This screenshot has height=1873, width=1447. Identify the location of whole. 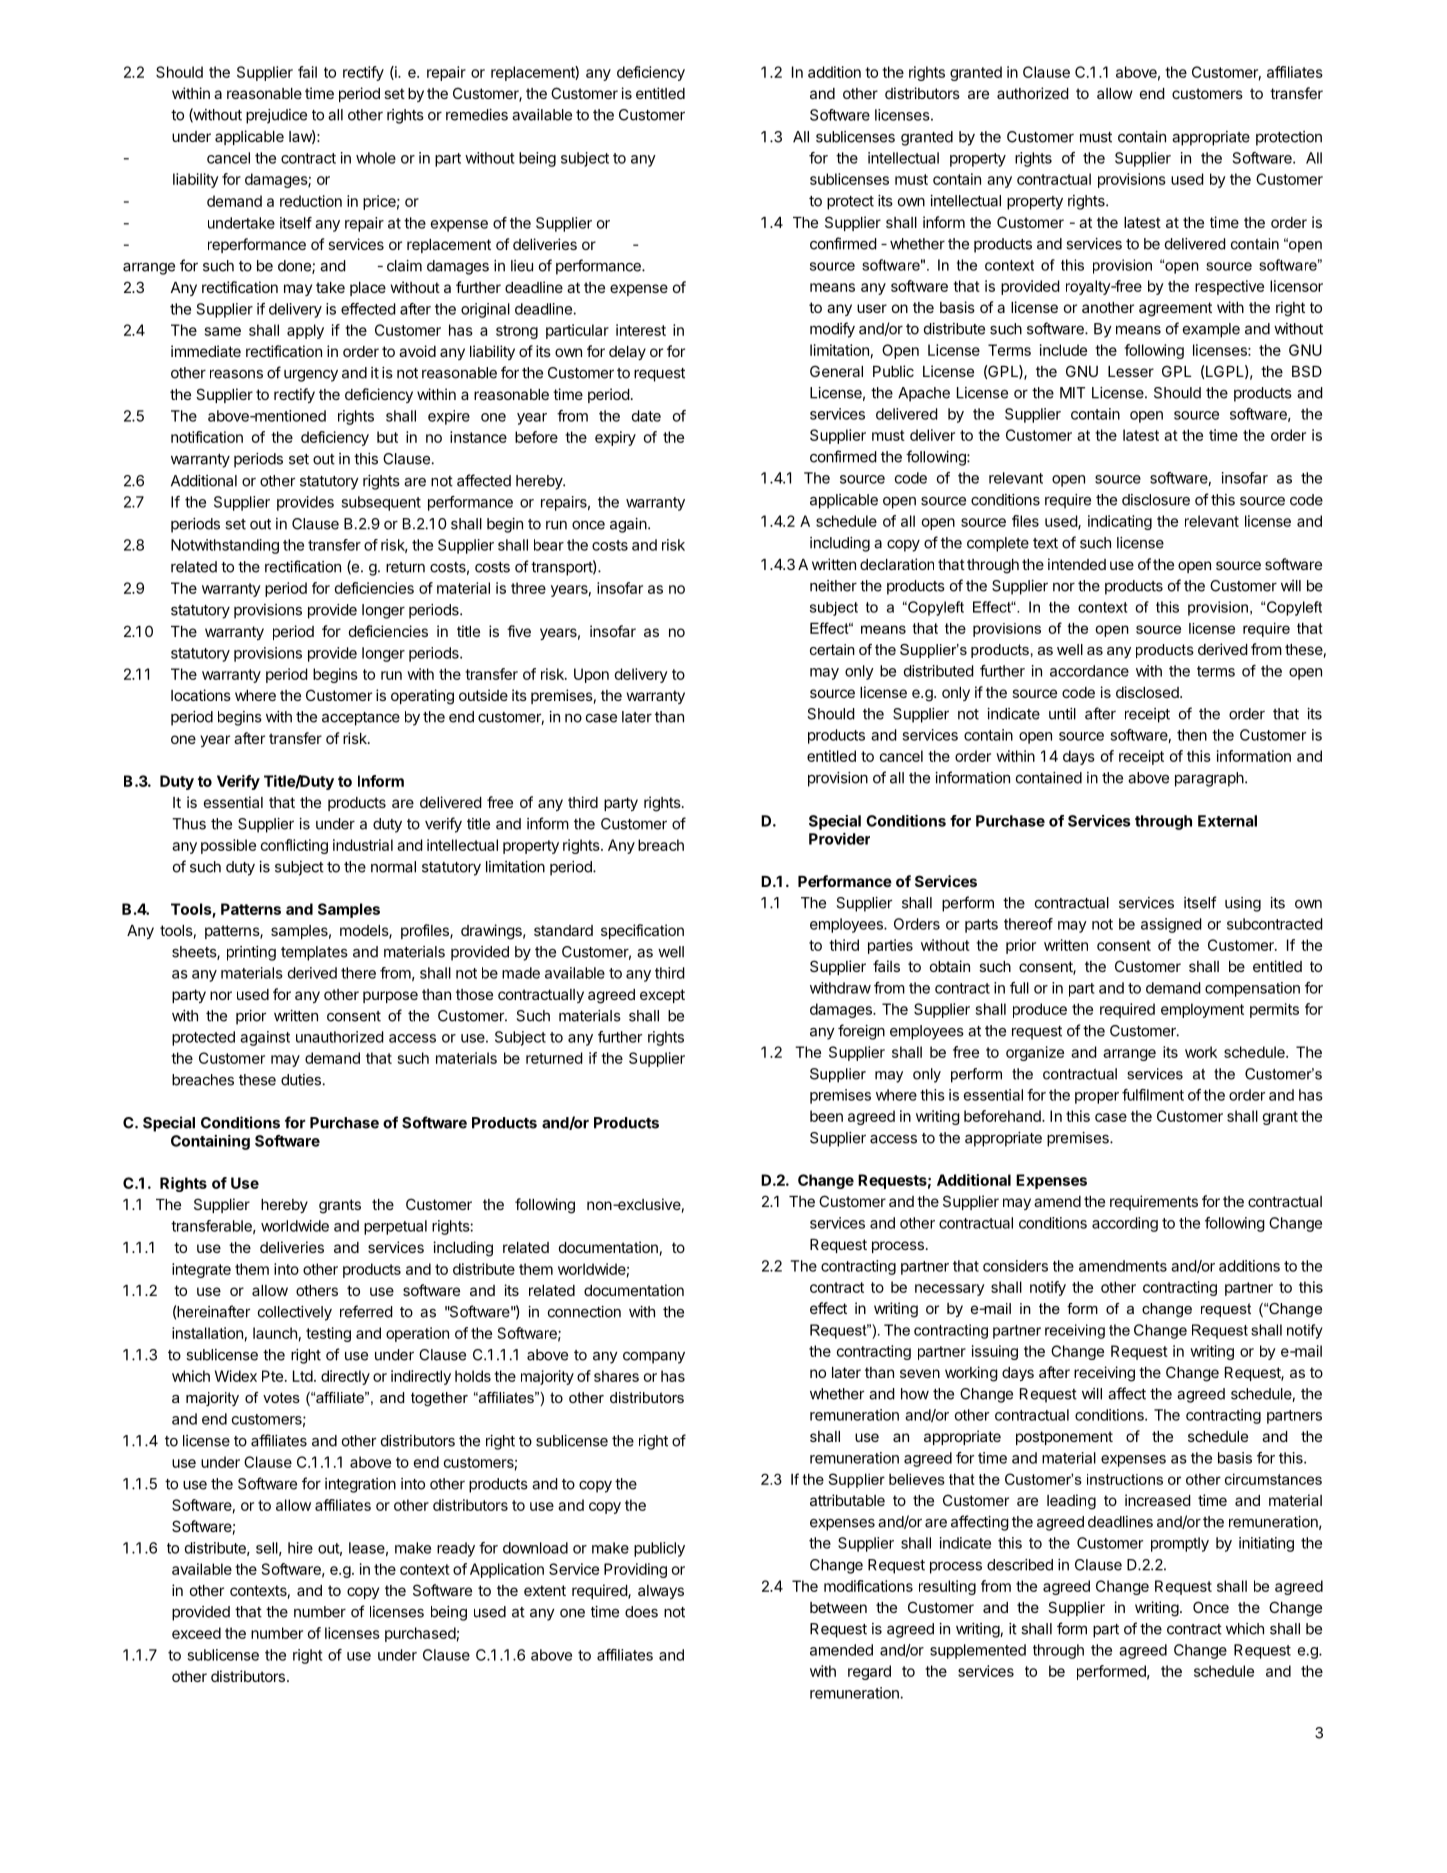
(376, 158).
